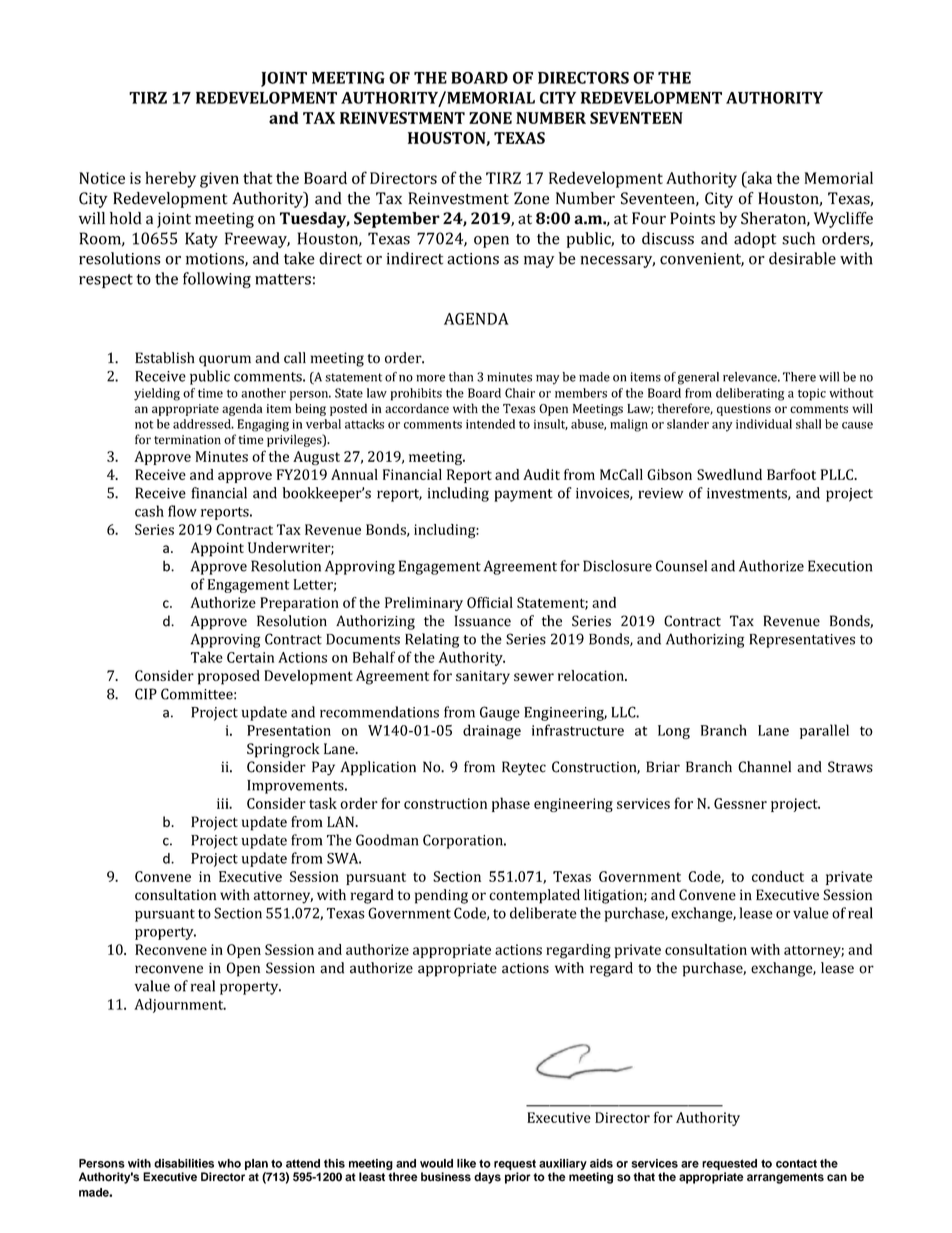 This page has width=952, height=1233. Describe the element at coordinates (229, 677) in the page. I see `proposed` at that location.
